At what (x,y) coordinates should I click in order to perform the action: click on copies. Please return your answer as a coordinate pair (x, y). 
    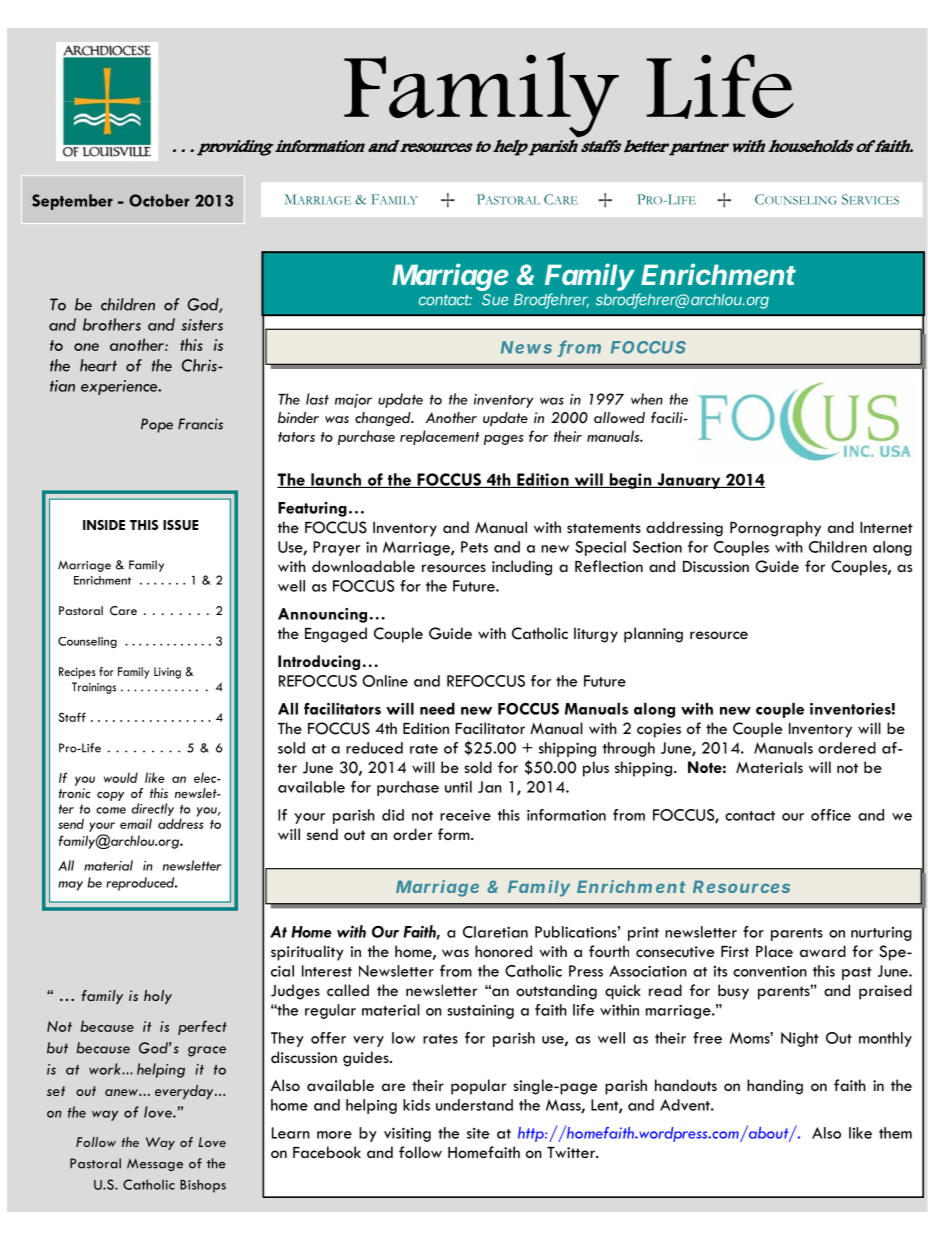
    Looking at the image, I should click on (659, 730).
